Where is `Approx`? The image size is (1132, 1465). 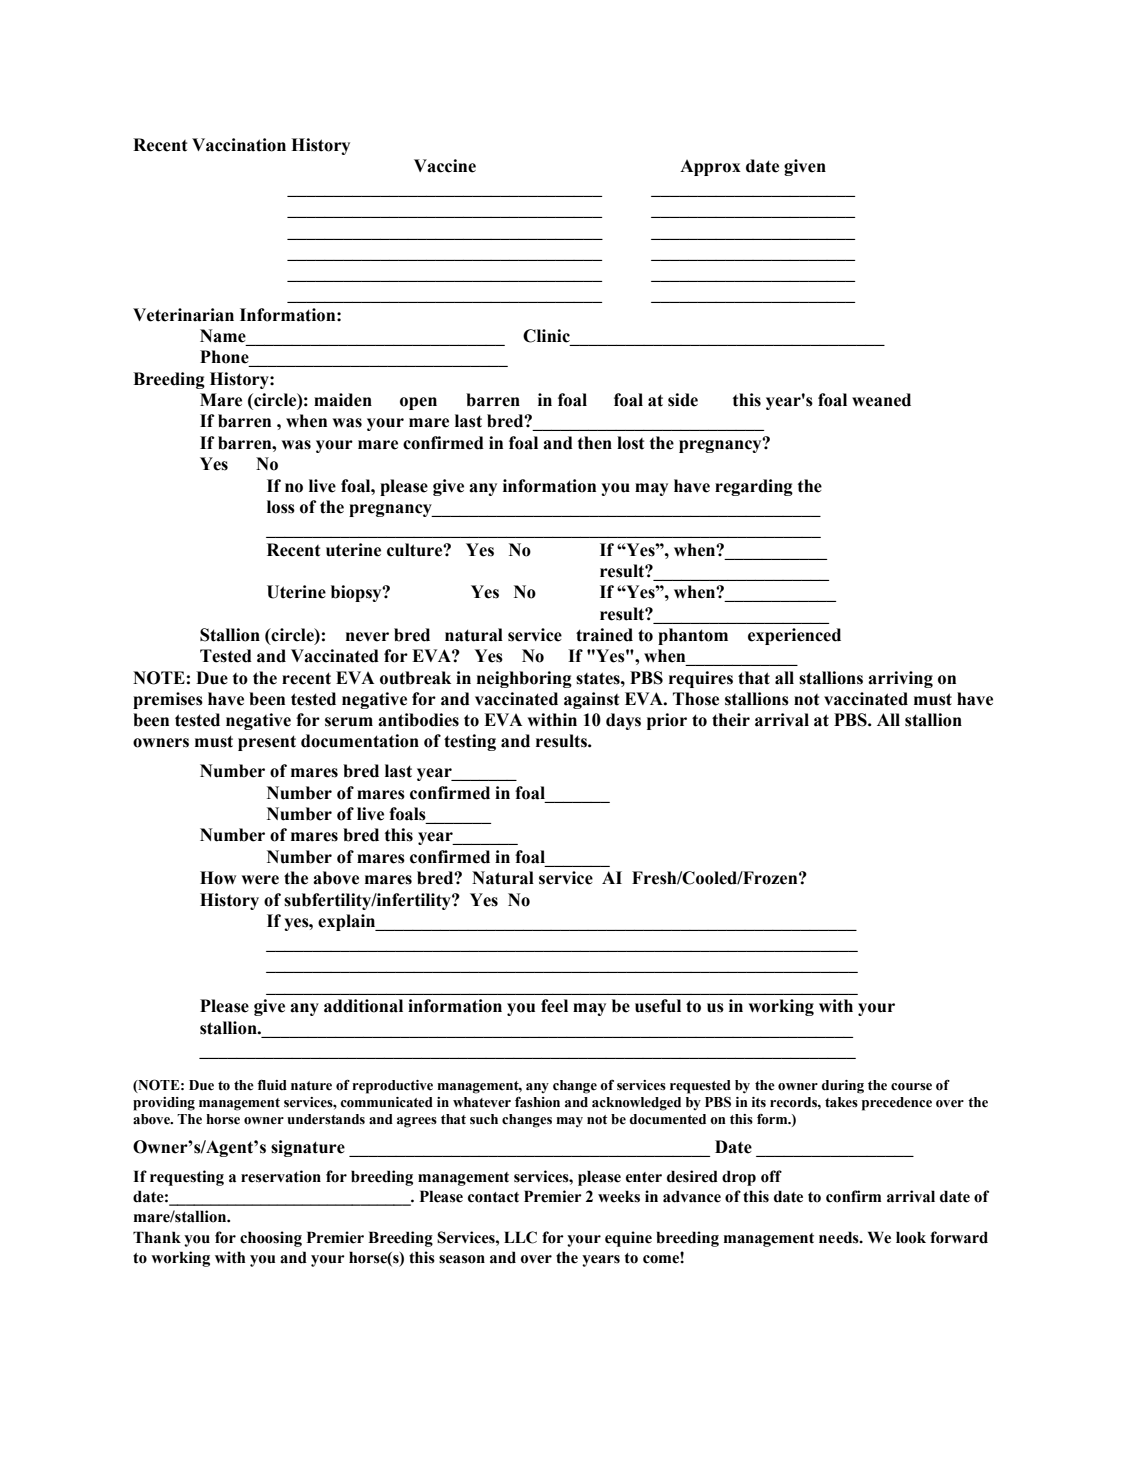 Approx is located at coordinates (710, 167).
